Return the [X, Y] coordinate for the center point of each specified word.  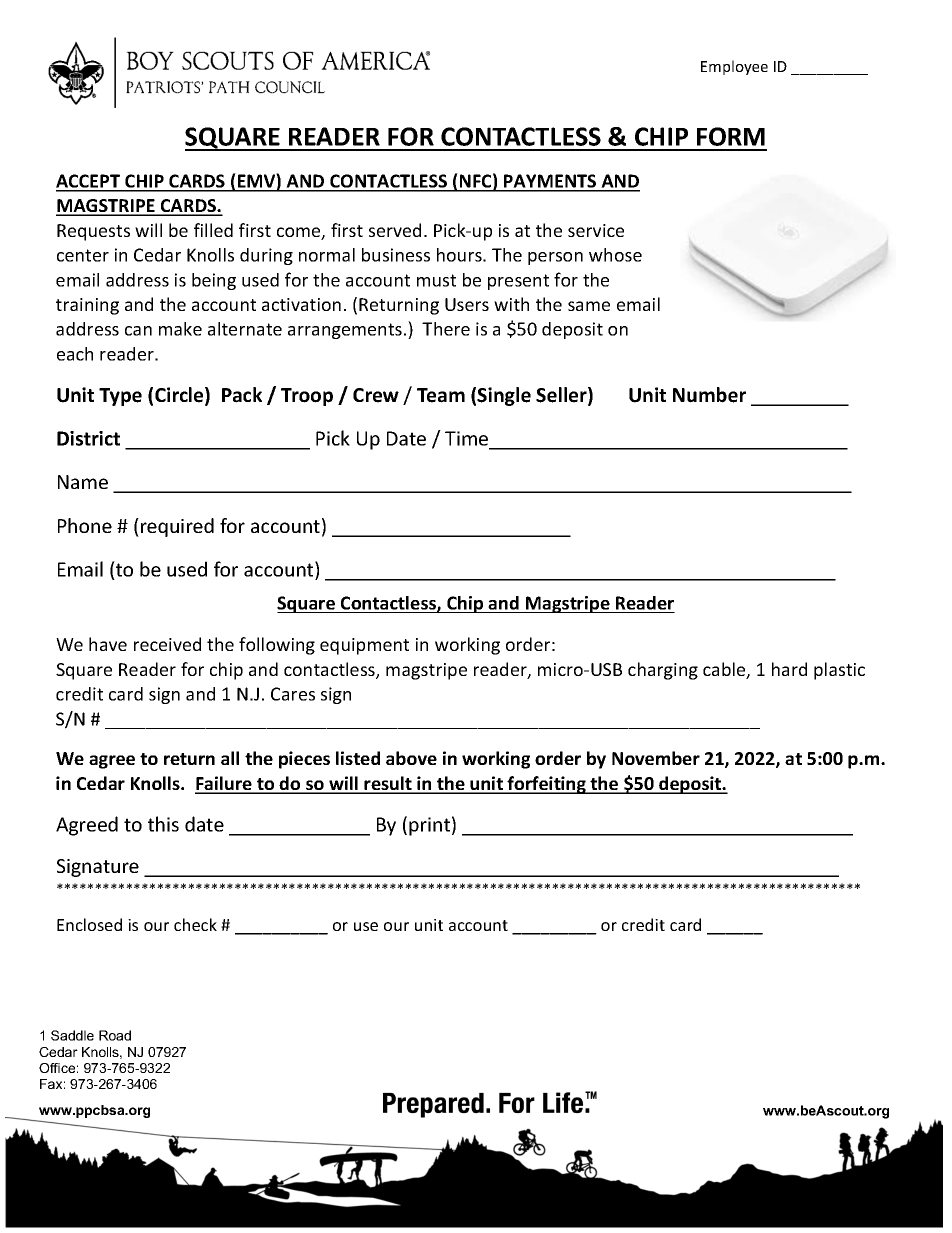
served [395, 230]
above [411, 758]
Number [709, 395]
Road [115, 1035]
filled [213, 230]
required [177, 527]
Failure [224, 784]
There [446, 329]
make [180, 329]
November [656, 758]
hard [789, 669]
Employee [734, 67]
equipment [364, 646]
